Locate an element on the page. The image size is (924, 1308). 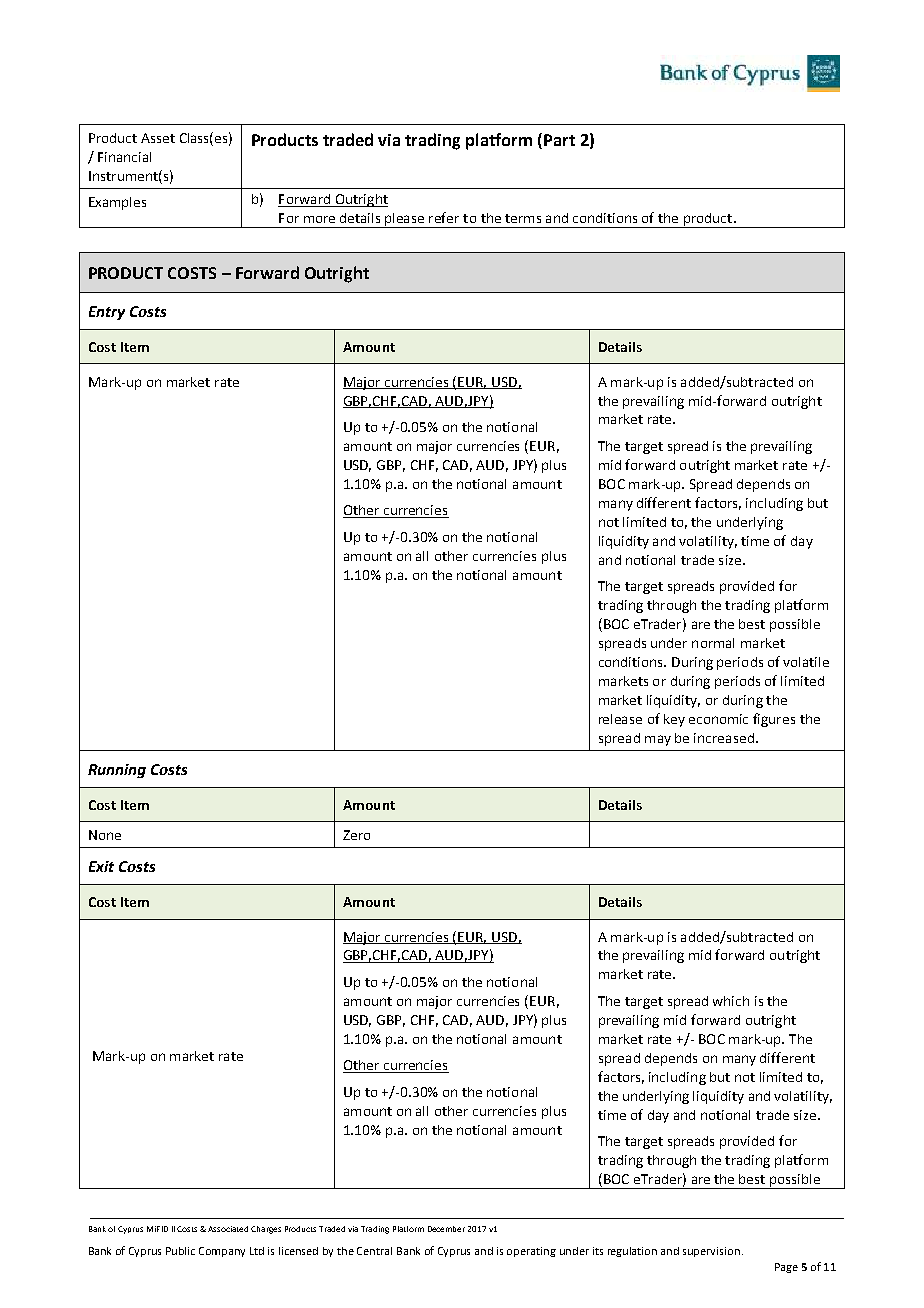
release is located at coordinates (620, 719).
